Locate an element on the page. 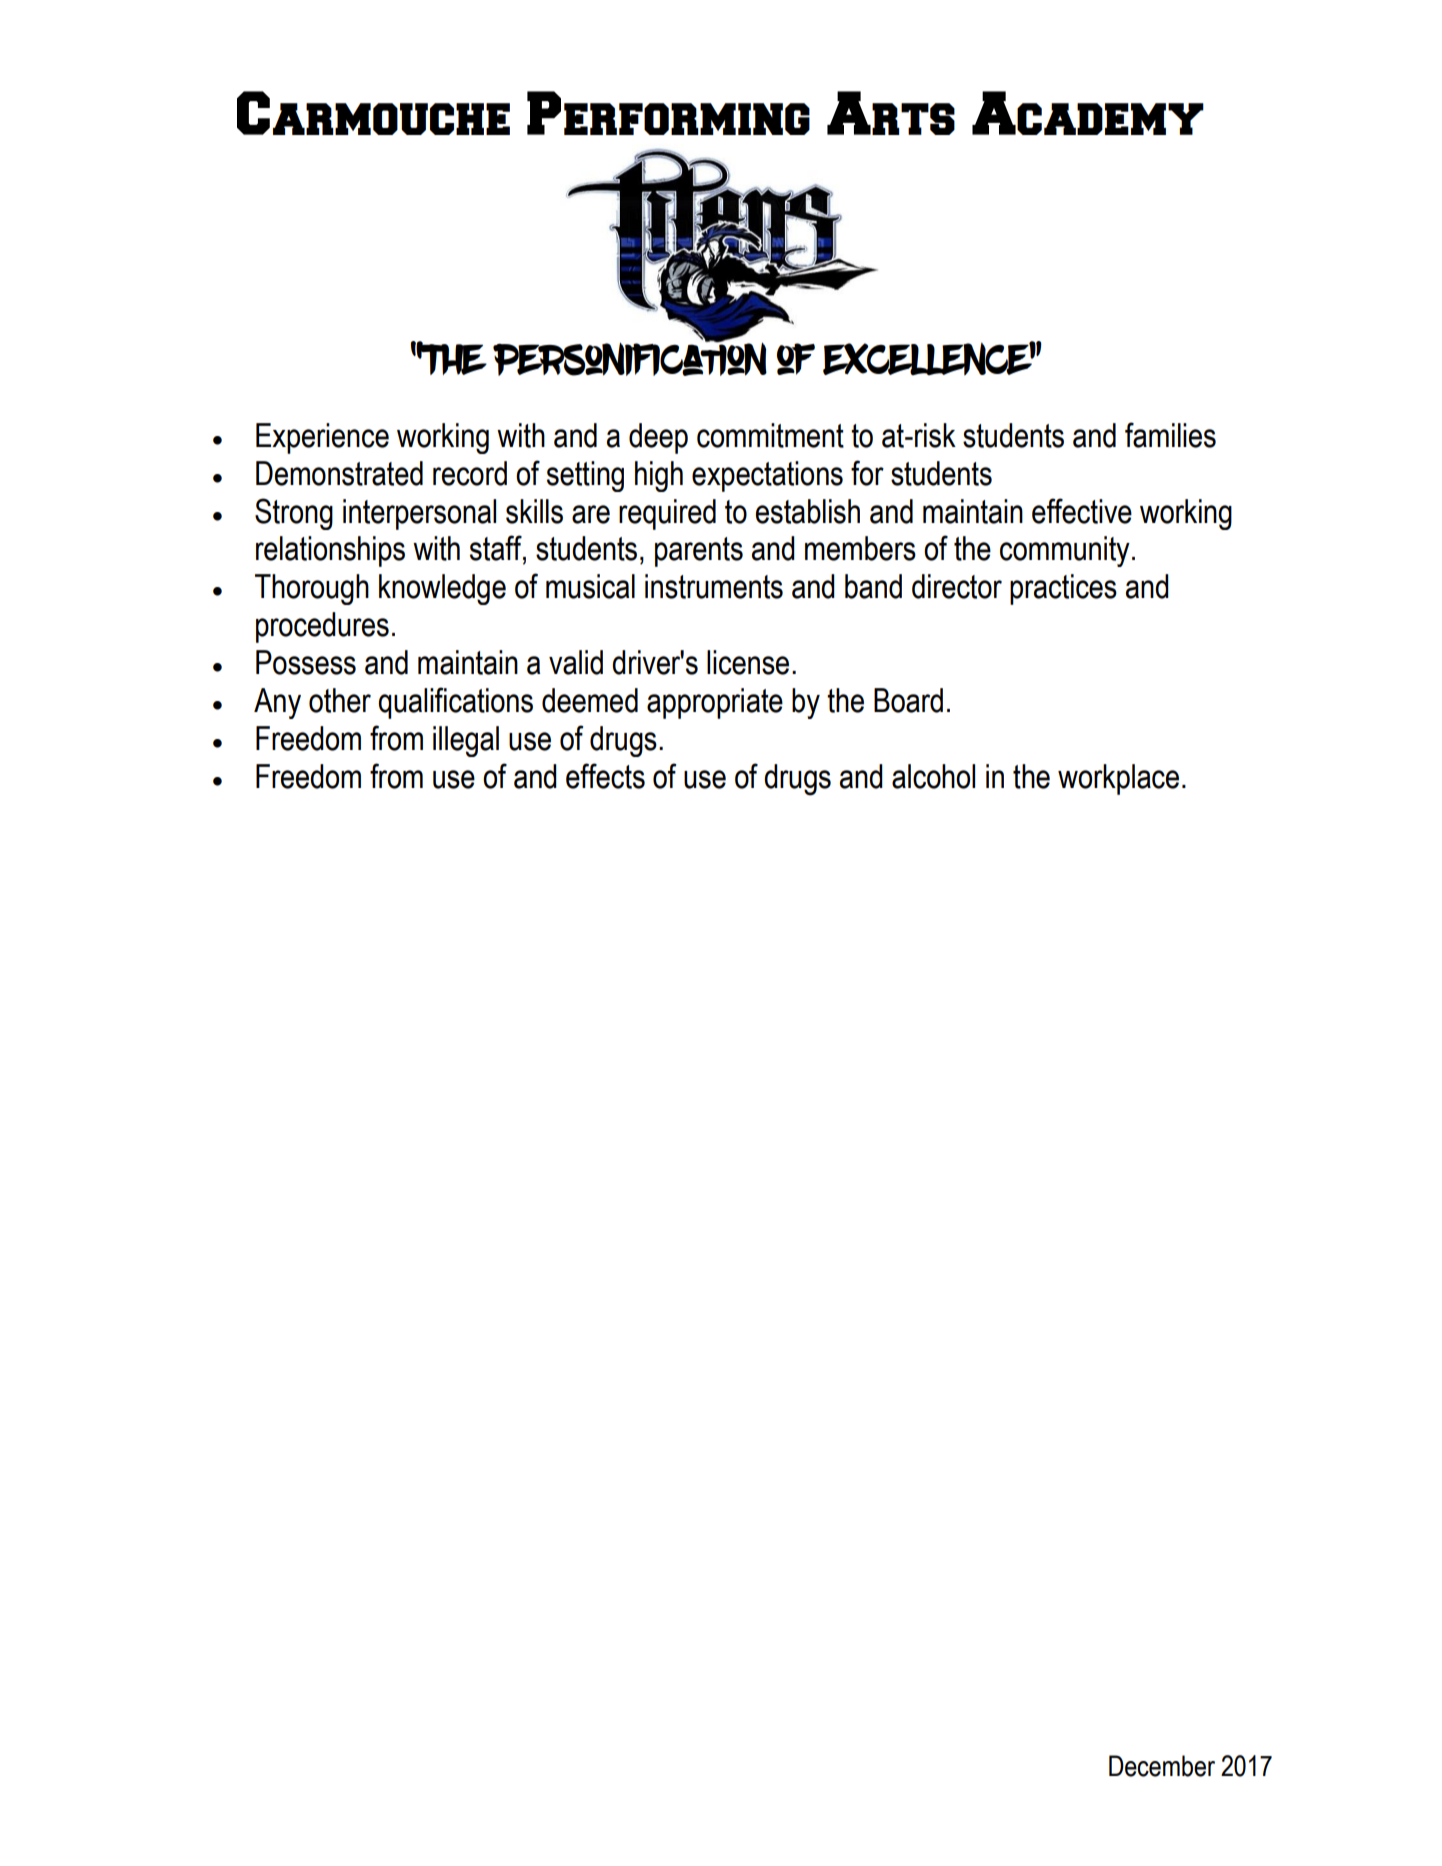 The image size is (1442, 1866). effective is located at coordinates (1082, 511).
